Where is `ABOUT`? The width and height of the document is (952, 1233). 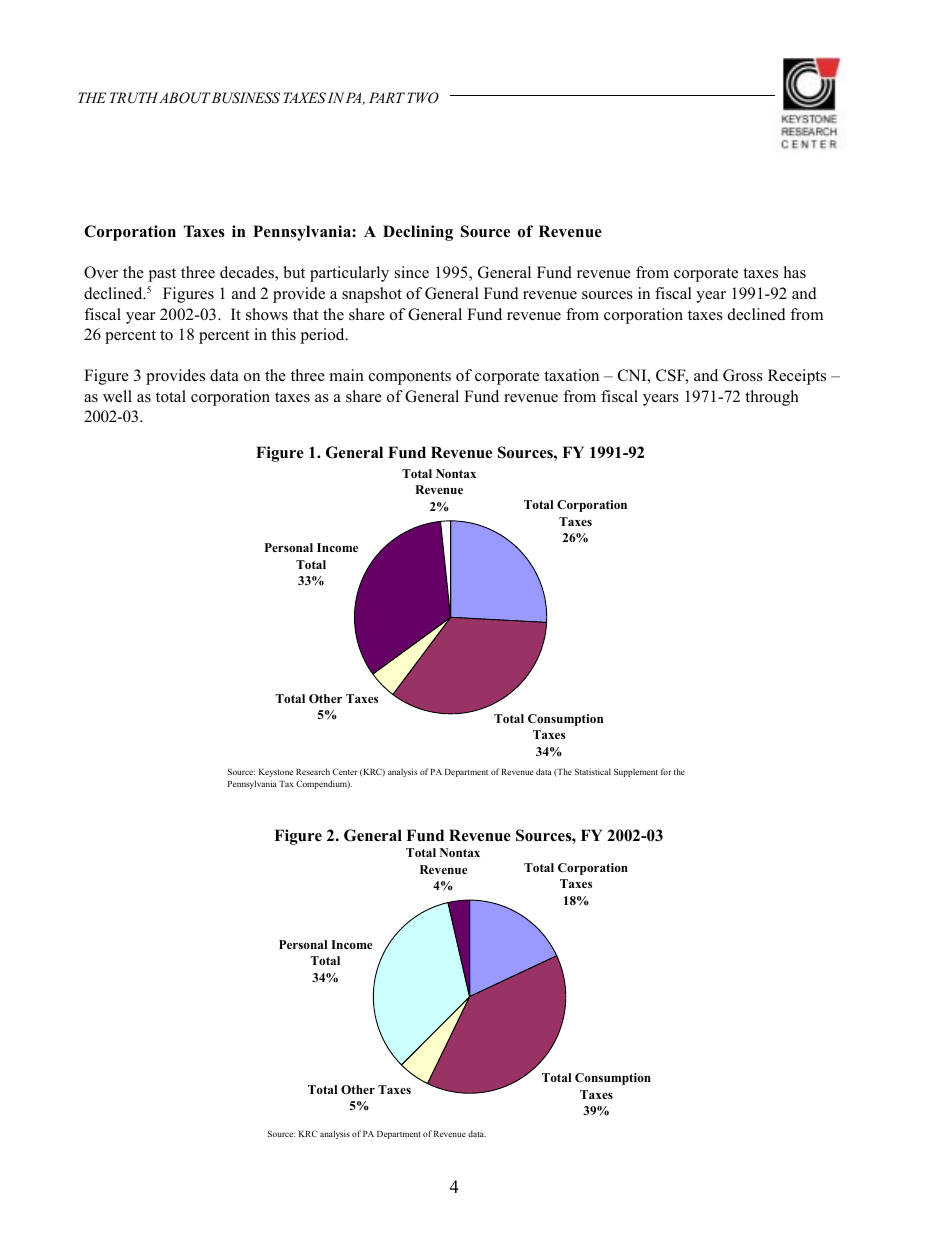 ABOUT is located at coordinates (185, 98).
